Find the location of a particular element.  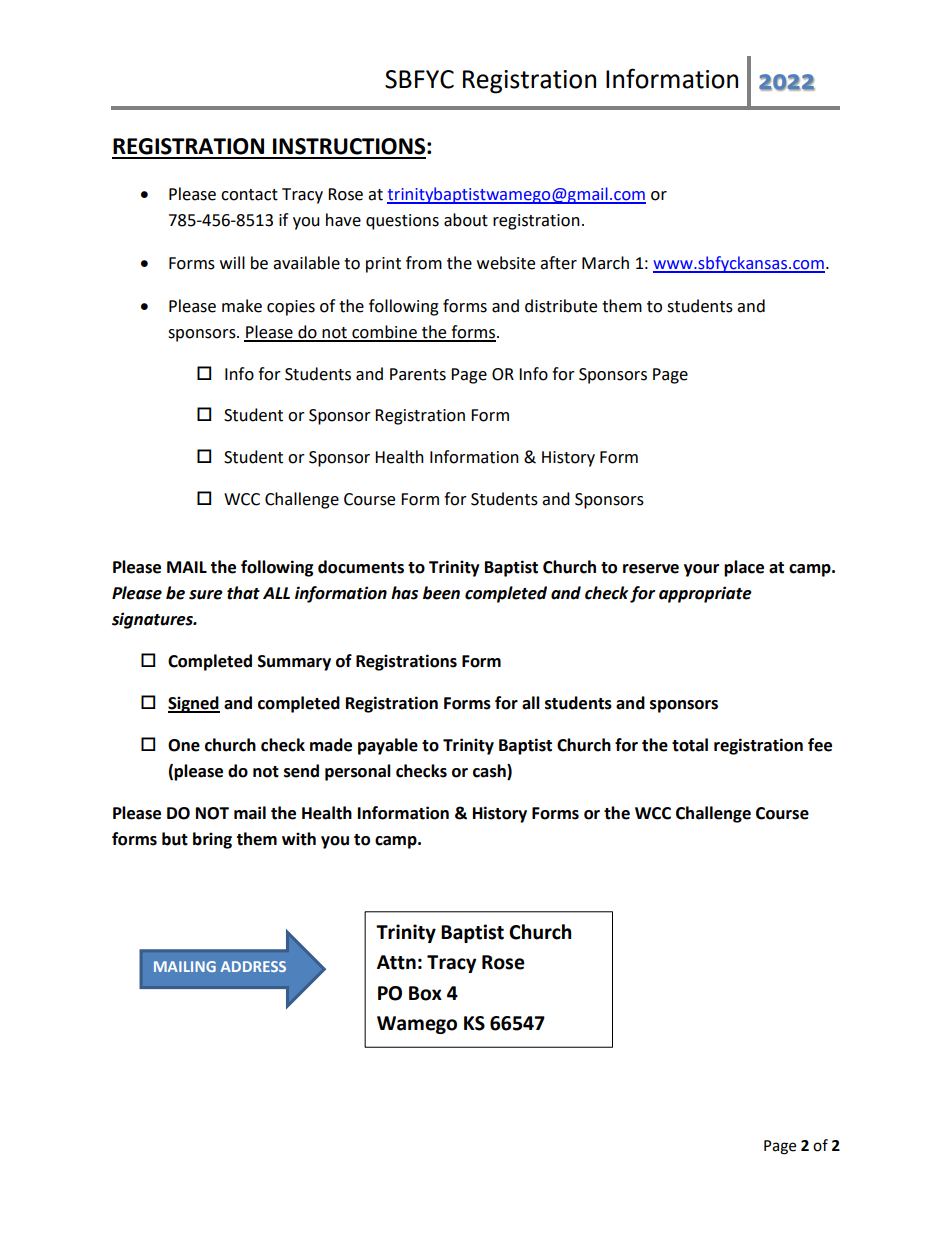

cash is located at coordinates (490, 772).
